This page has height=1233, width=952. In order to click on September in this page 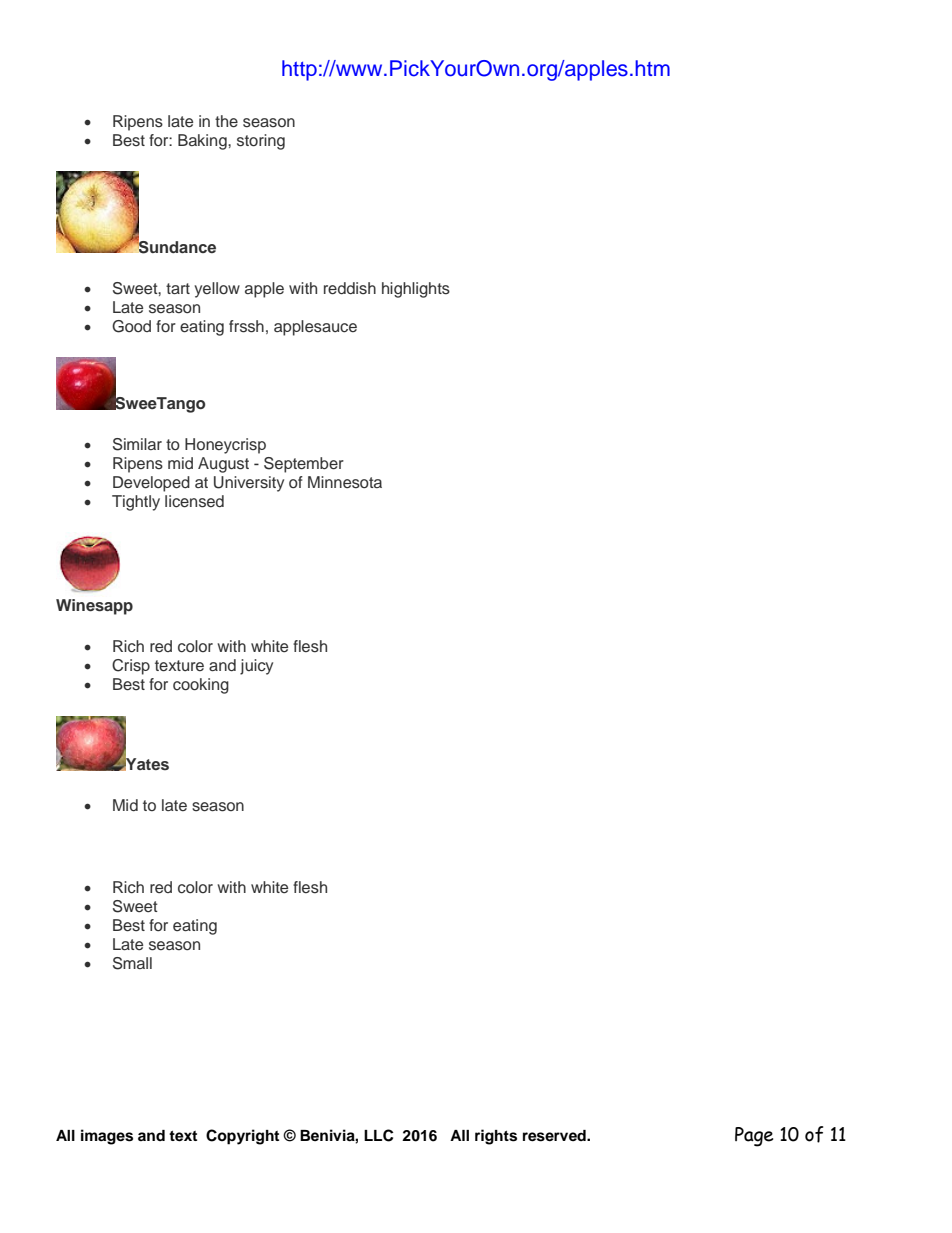, I will do `click(304, 465)`.
